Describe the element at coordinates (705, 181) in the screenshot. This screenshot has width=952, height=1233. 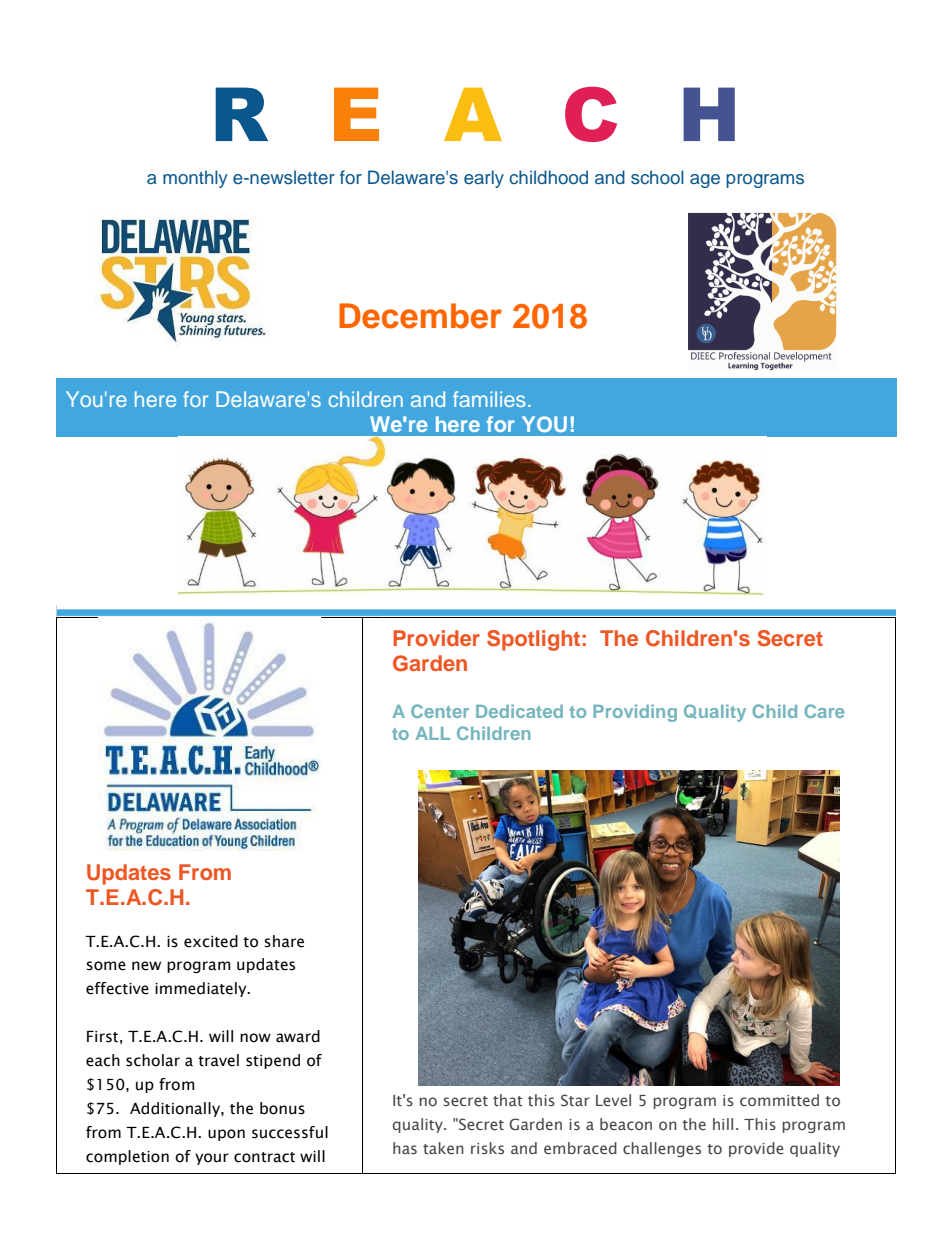
I see `age` at that location.
